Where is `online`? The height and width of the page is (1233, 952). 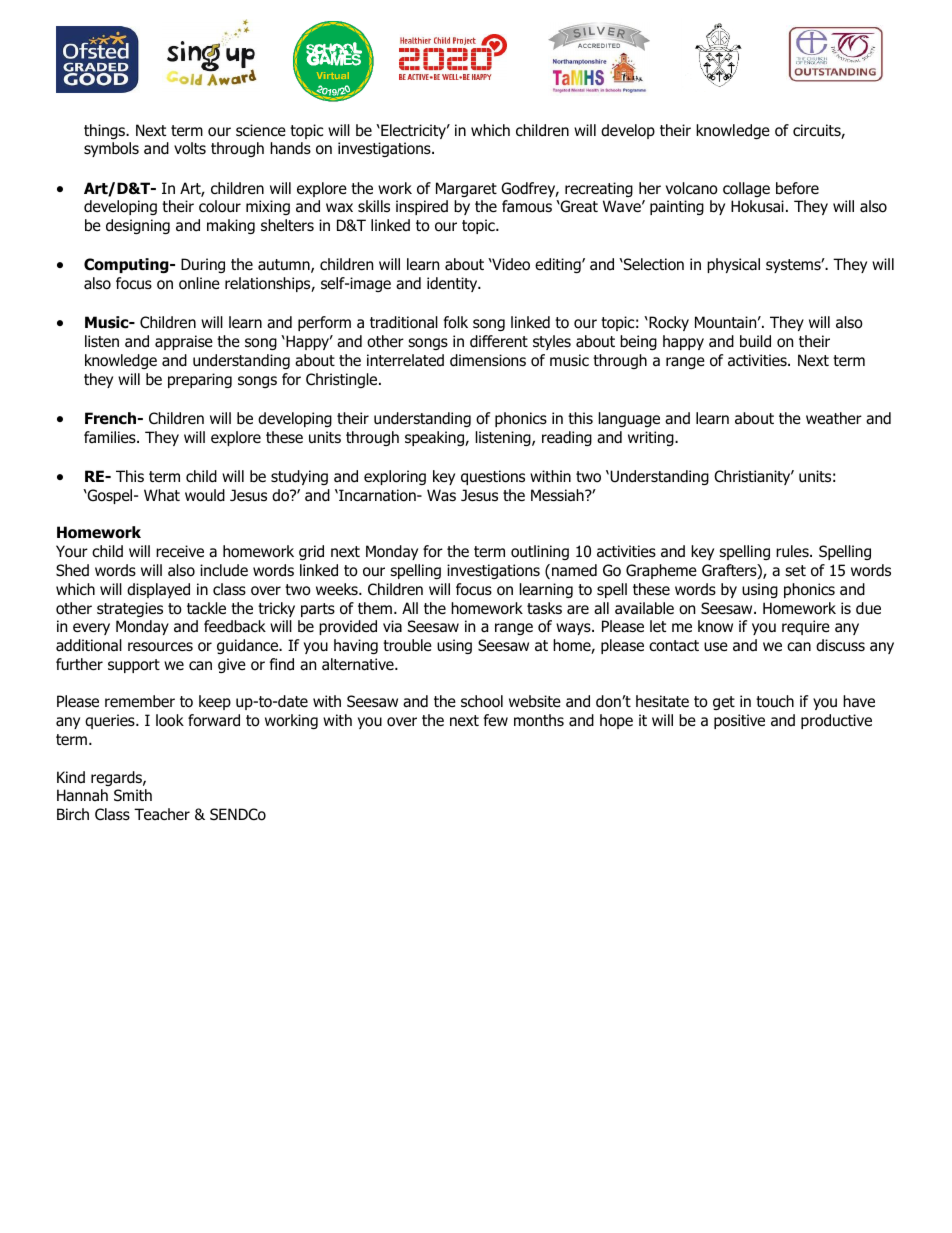 online is located at coordinates (199, 283).
